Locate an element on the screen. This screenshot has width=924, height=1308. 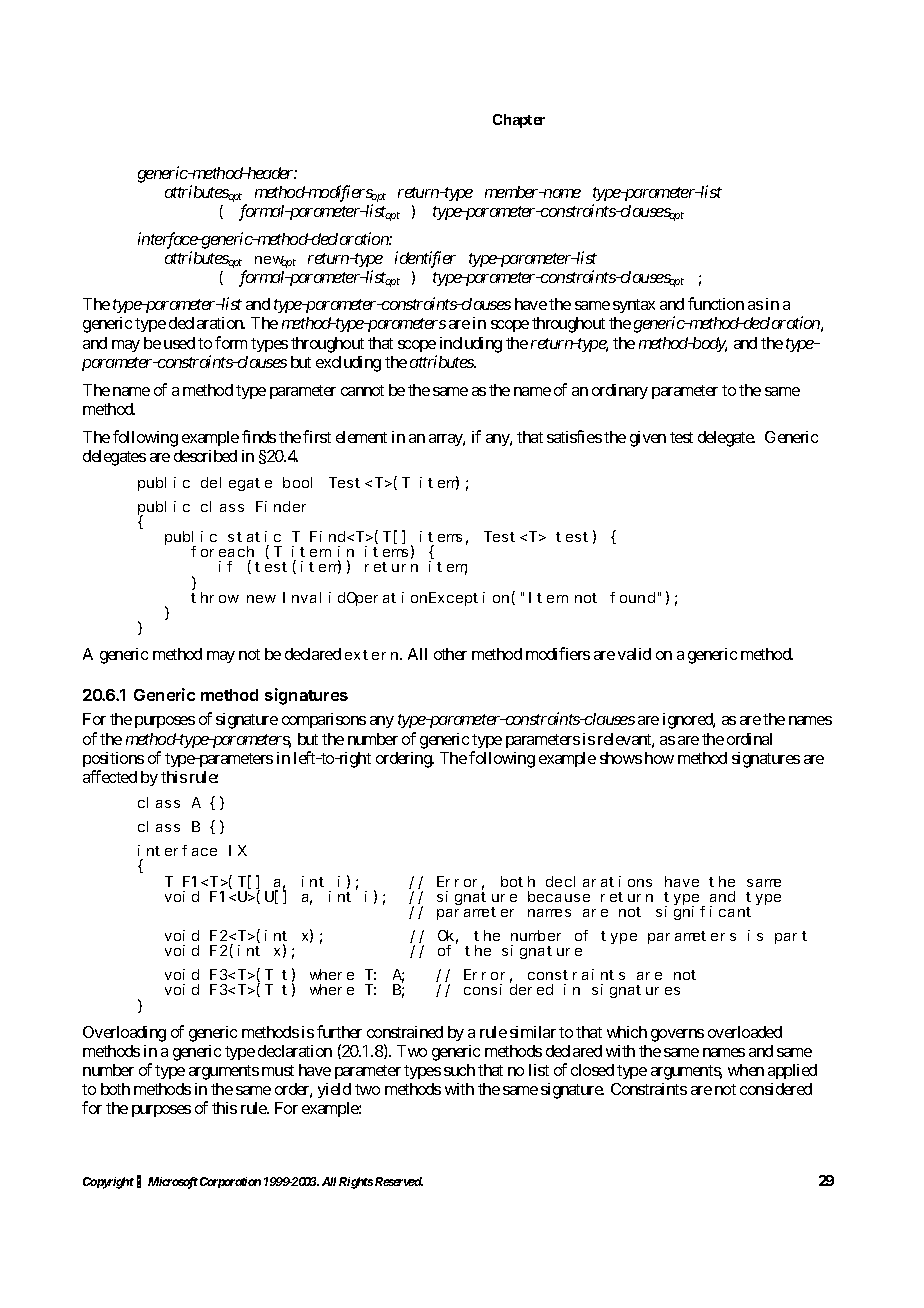
including is located at coordinates (471, 345).
